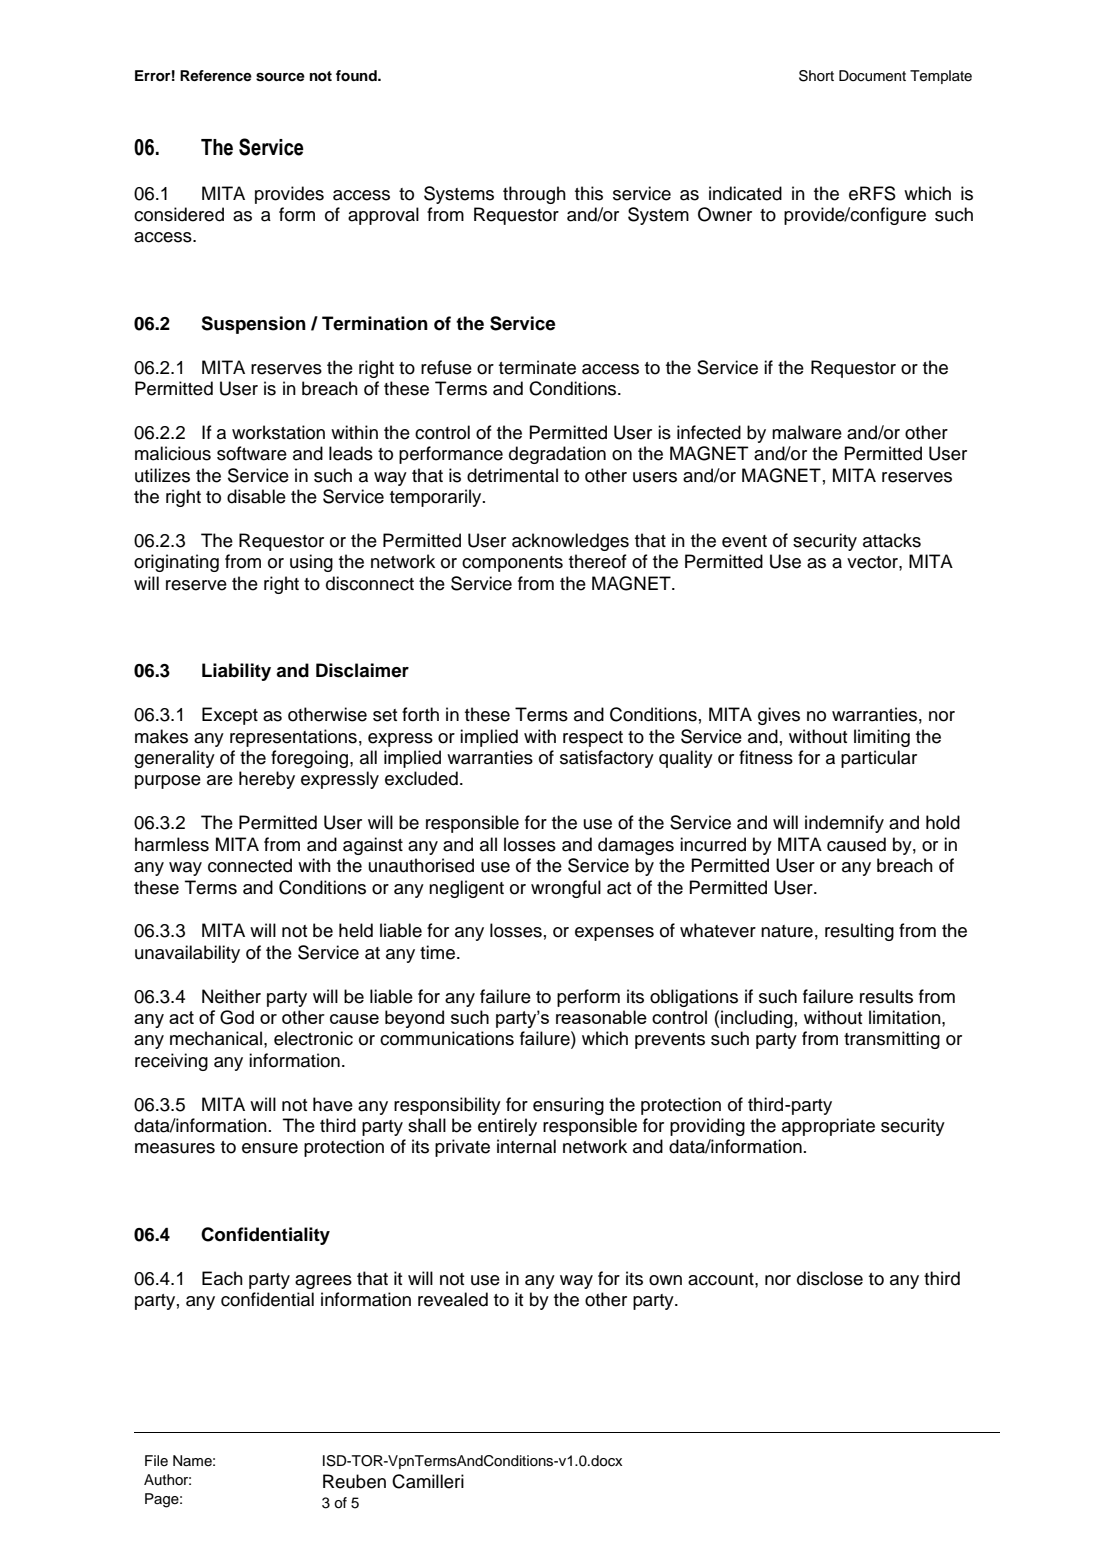 This screenshot has width=1109, height=1568. What do you see at coordinates (270, 1148) in the screenshot?
I see `ensure` at bounding box center [270, 1148].
